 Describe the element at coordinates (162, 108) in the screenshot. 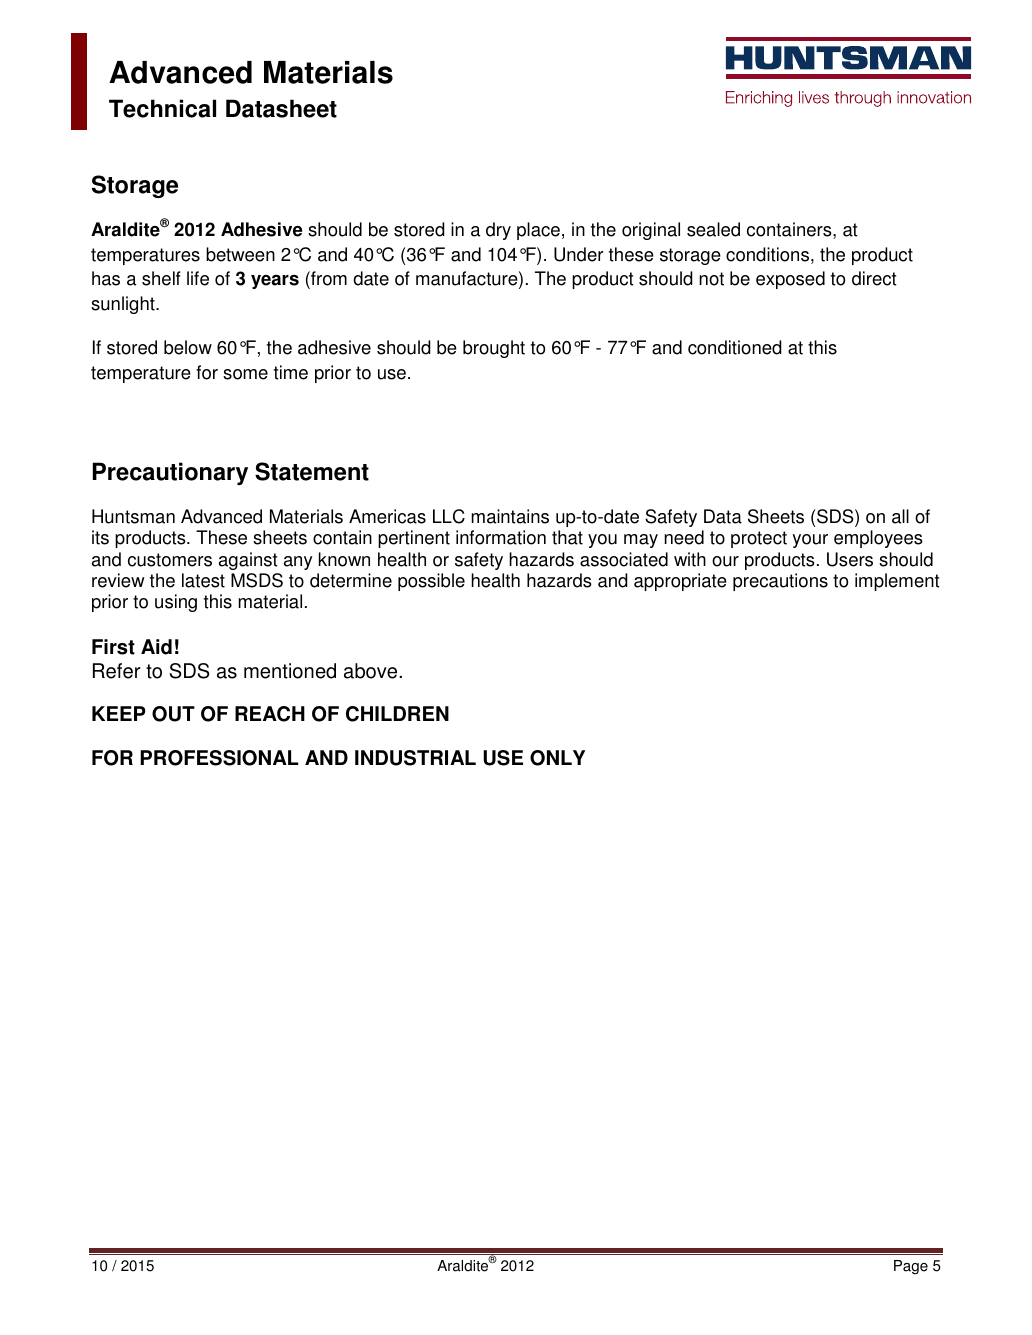

I see `Technical` at that location.
